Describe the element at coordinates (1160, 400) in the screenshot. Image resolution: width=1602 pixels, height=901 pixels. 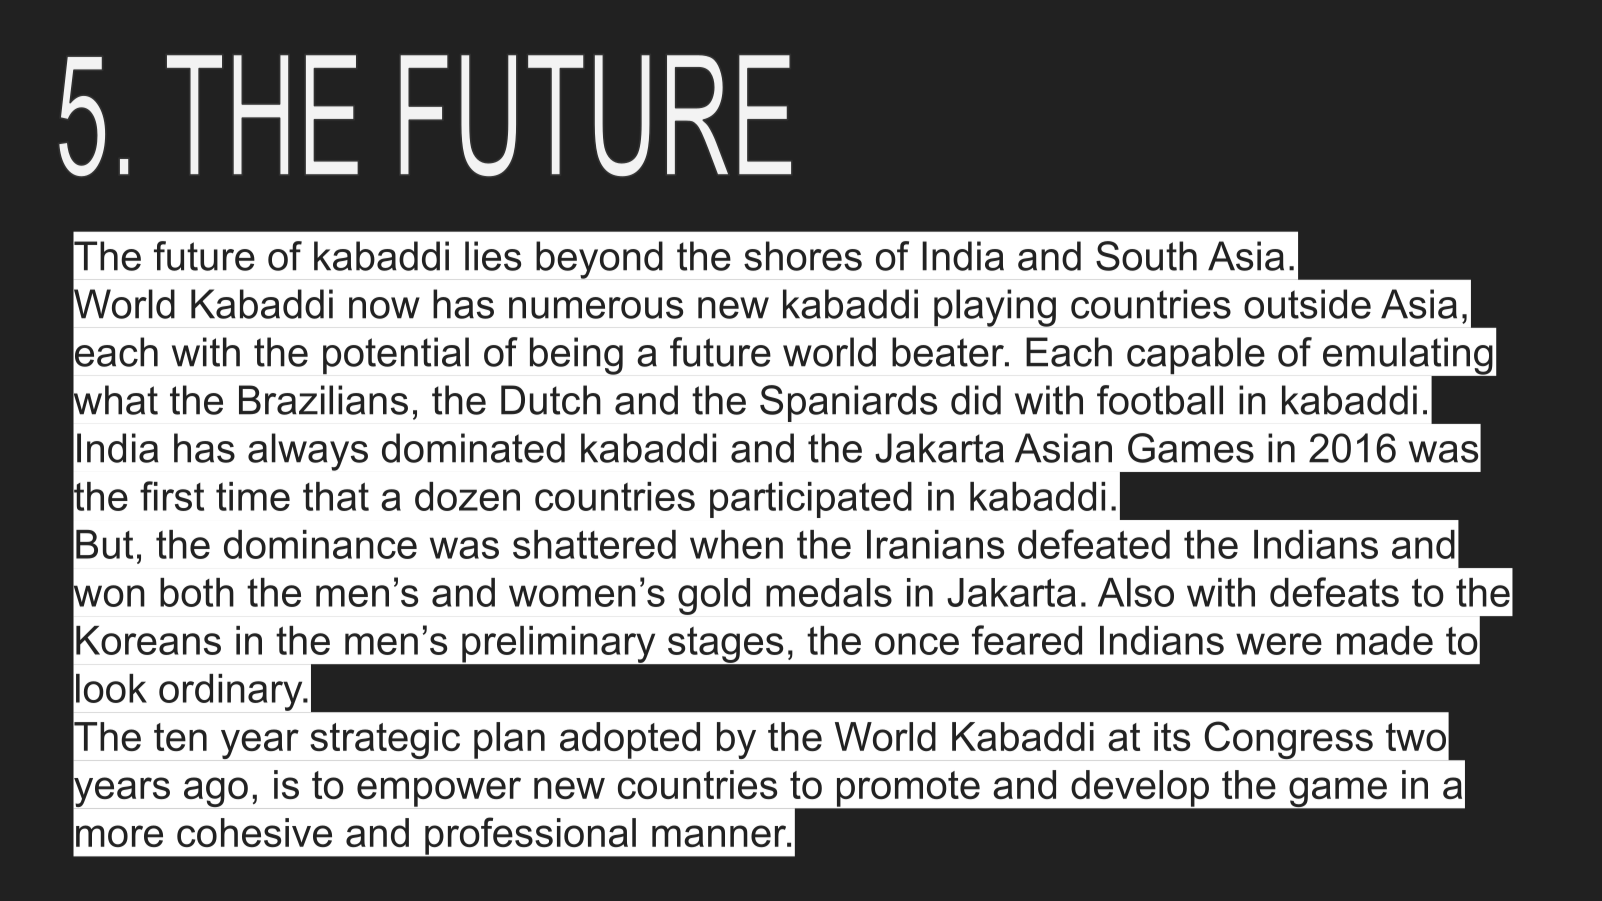
I see `football` at that location.
